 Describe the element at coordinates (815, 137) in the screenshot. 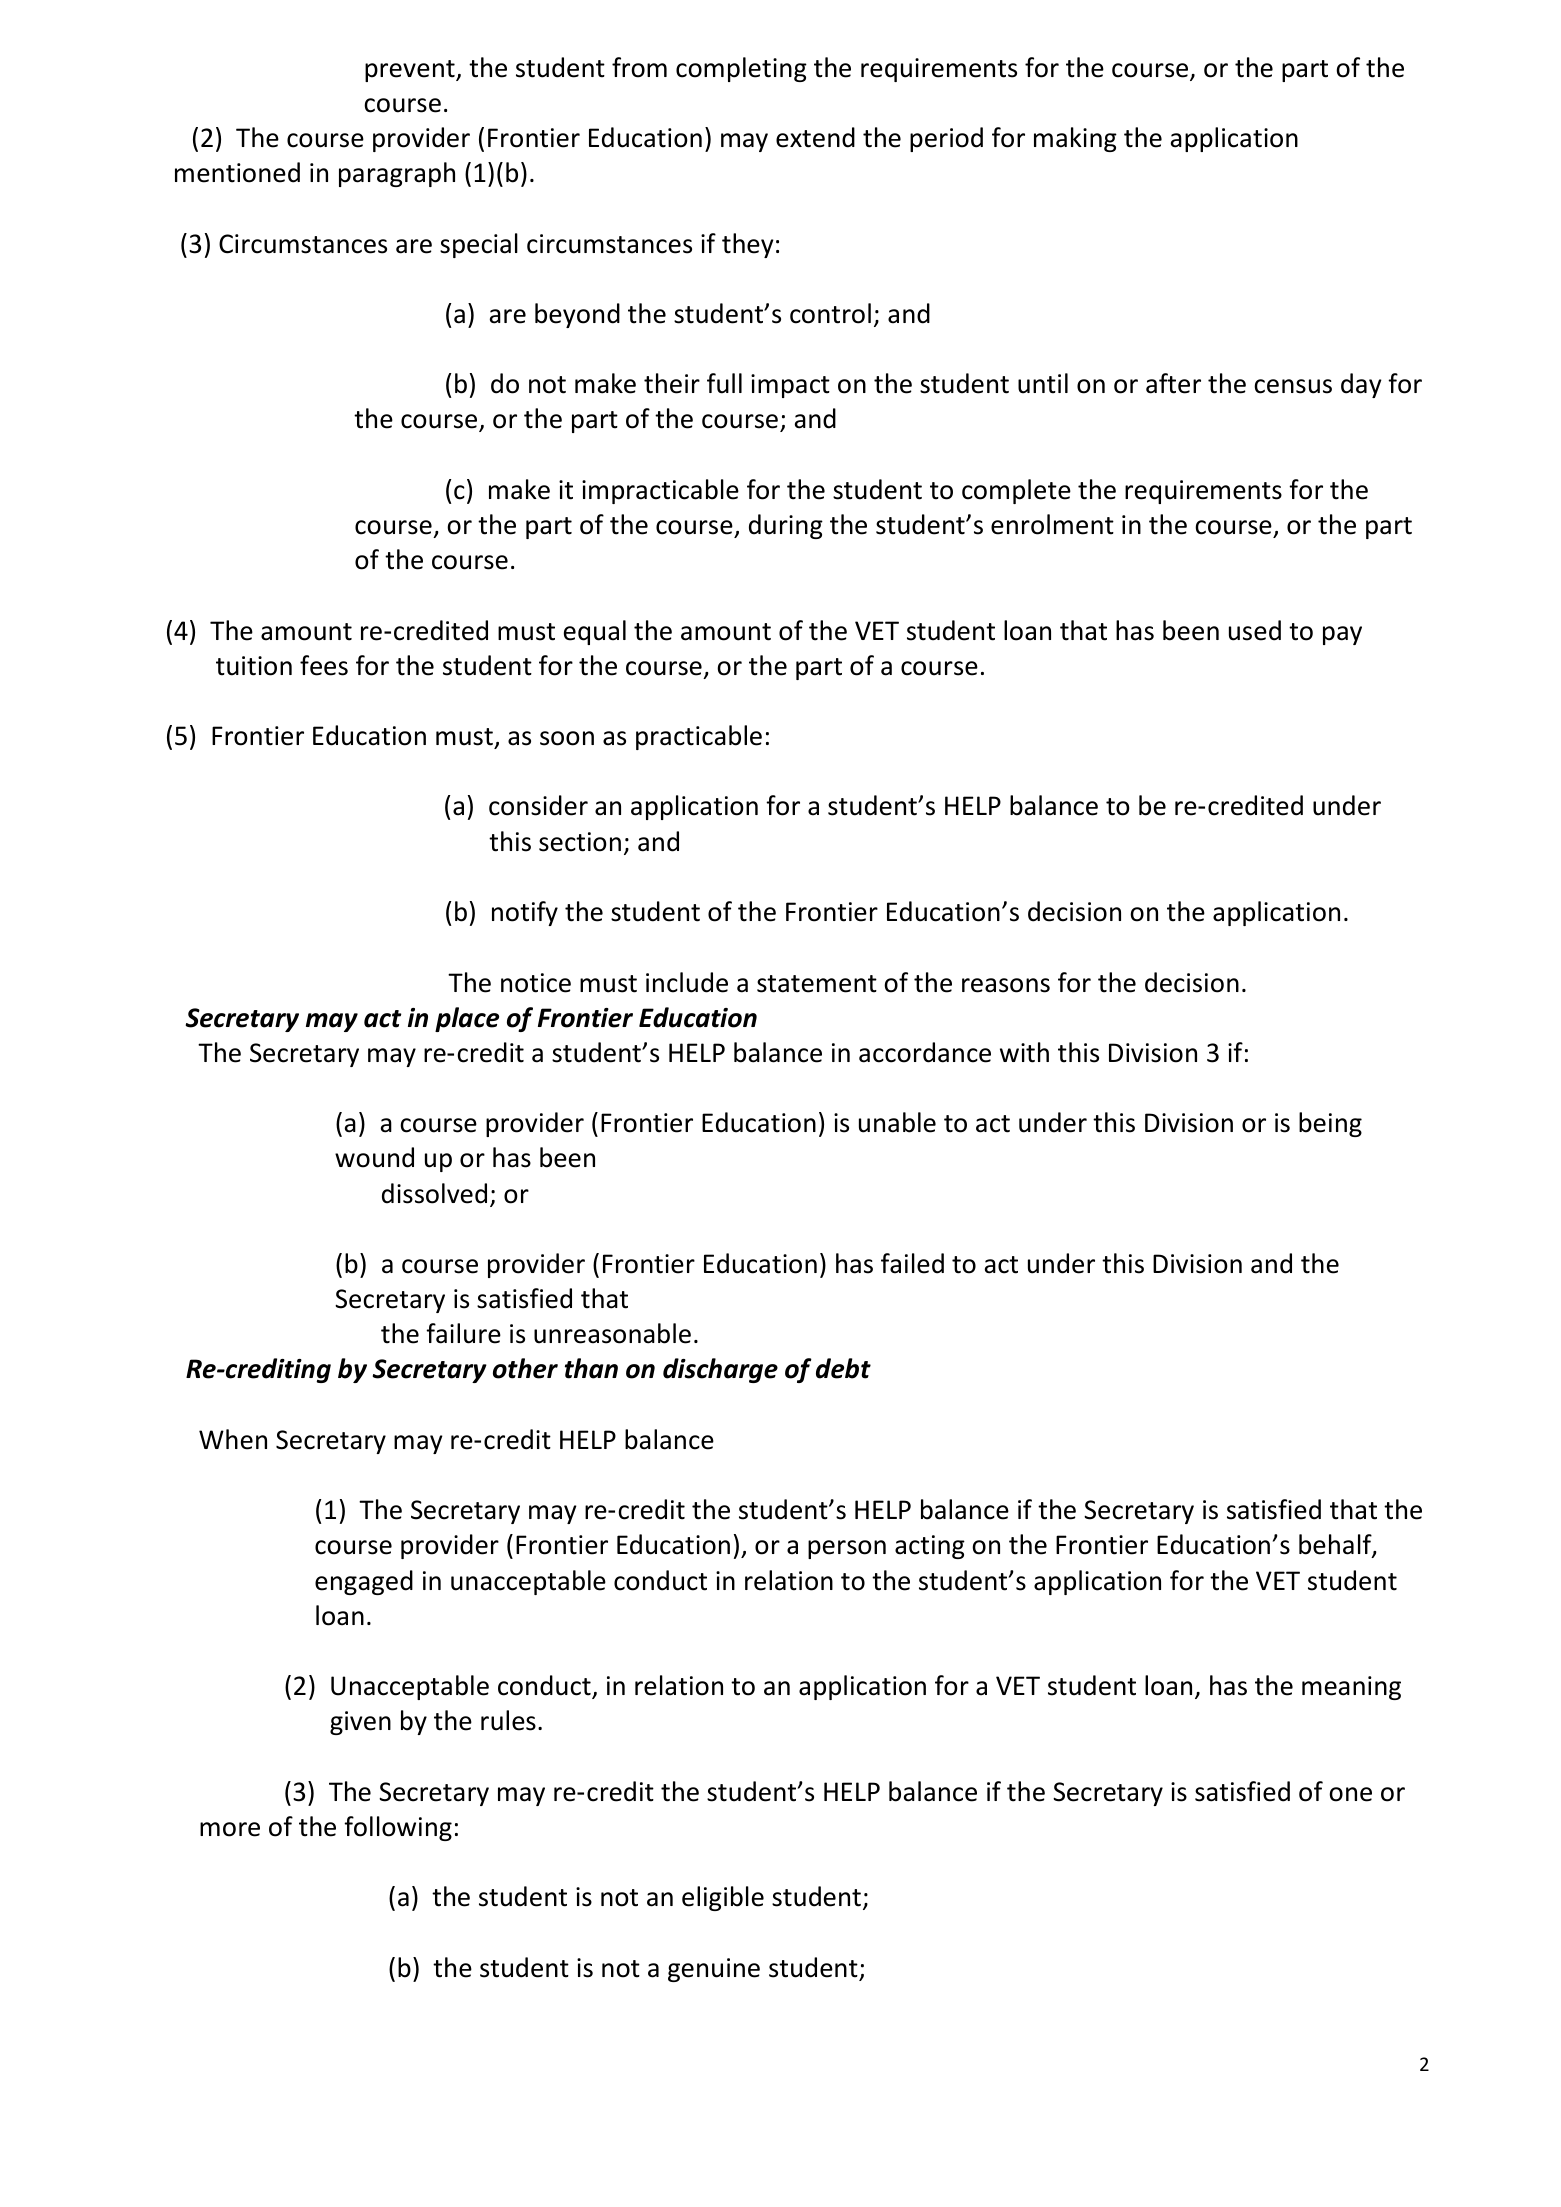

I see `extend` at that location.
